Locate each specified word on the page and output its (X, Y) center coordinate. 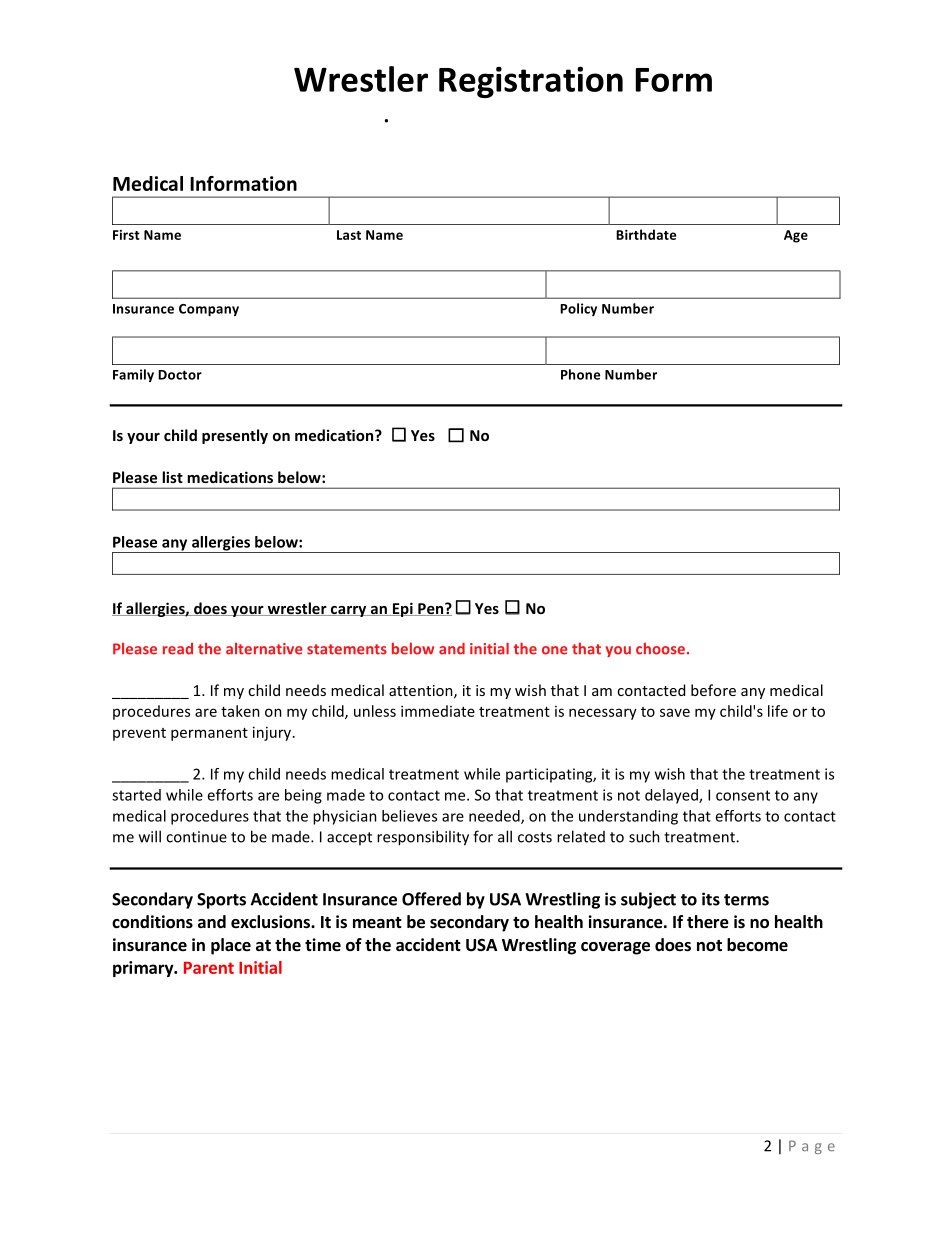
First (126, 235)
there (708, 922)
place (231, 946)
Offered (431, 899)
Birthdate (646, 234)
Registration (531, 82)
